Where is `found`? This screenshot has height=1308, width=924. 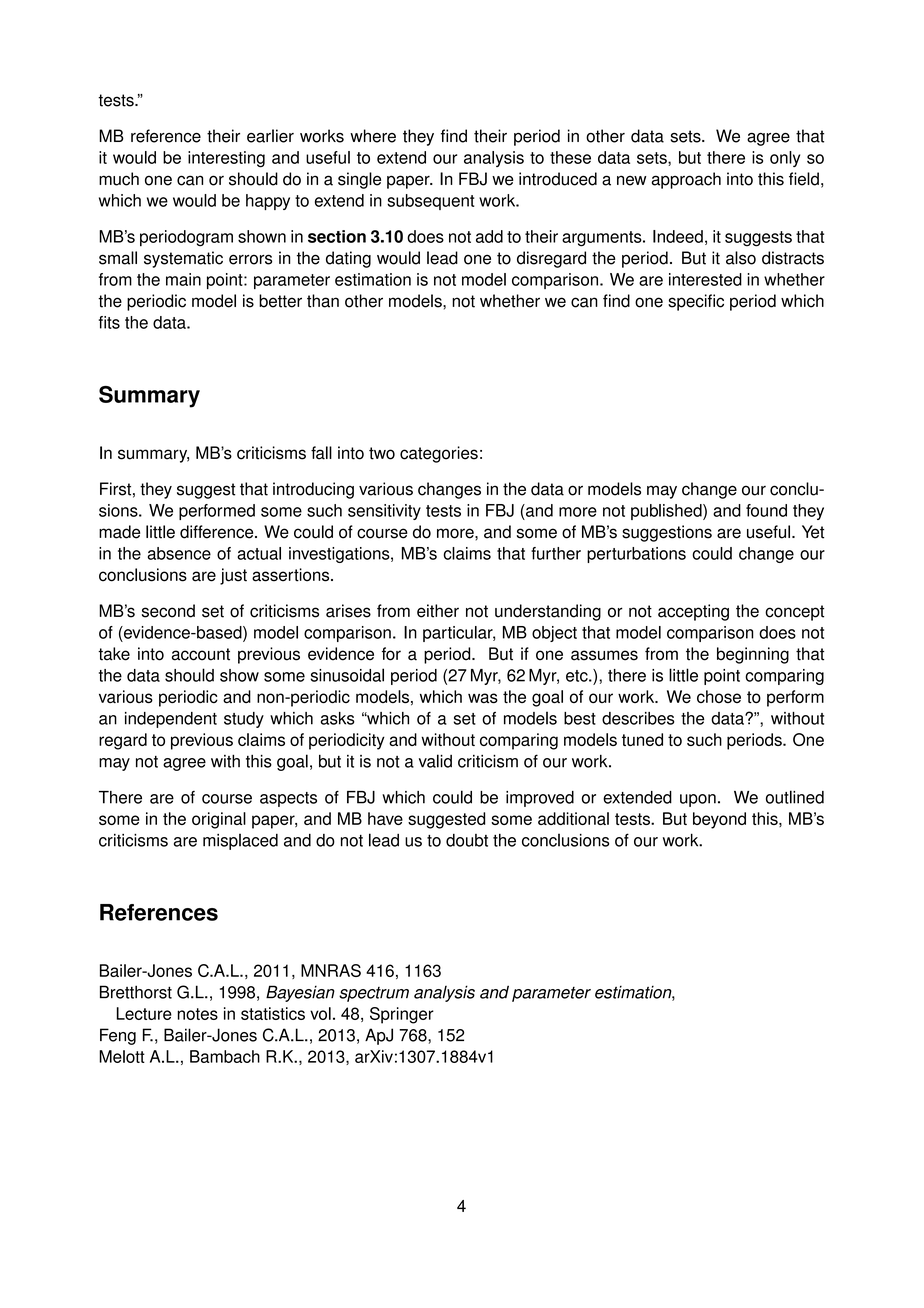 found is located at coordinates (766, 510).
